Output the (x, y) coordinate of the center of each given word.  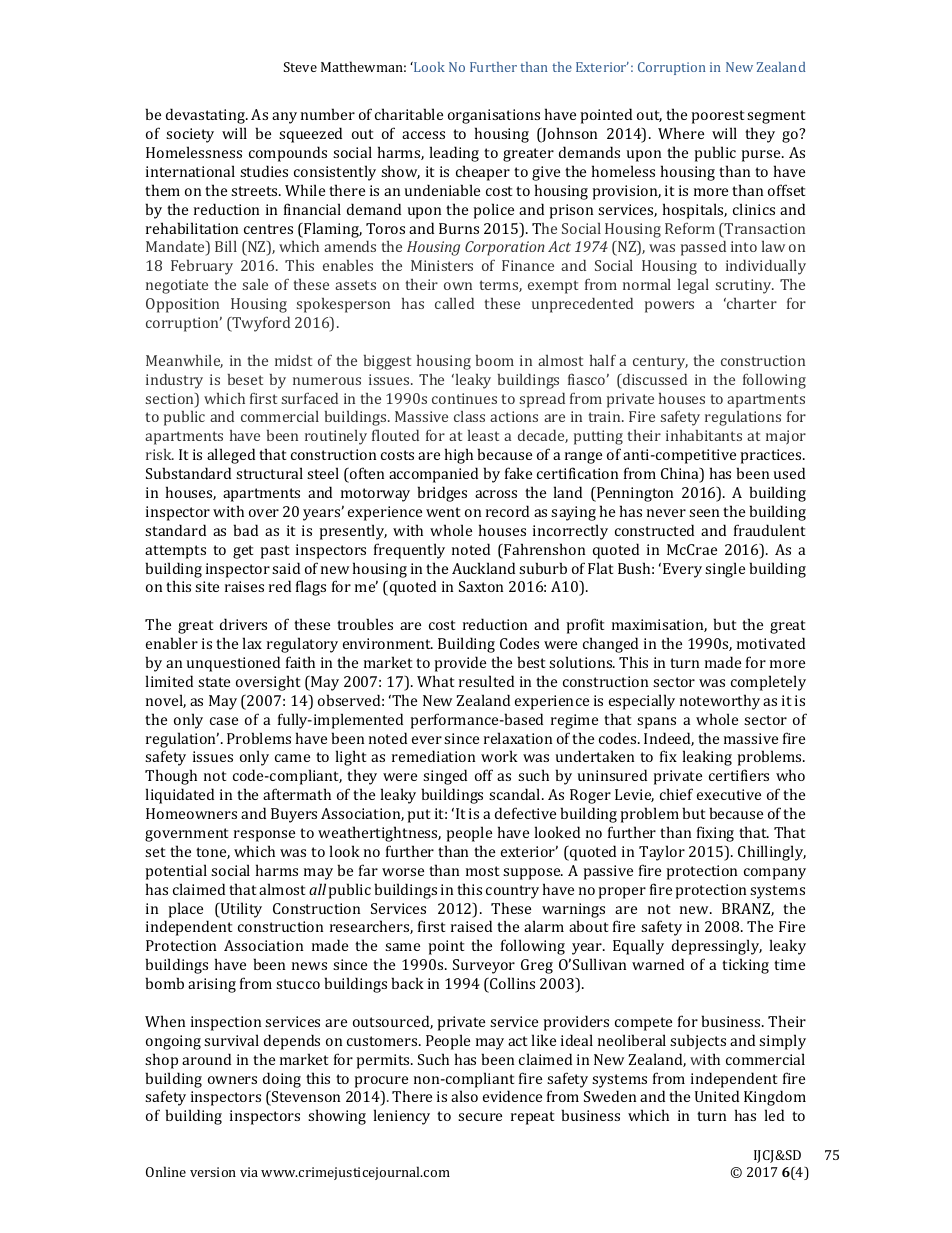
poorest (717, 117)
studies (264, 171)
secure (480, 1117)
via (249, 1172)
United (717, 1096)
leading (454, 154)
